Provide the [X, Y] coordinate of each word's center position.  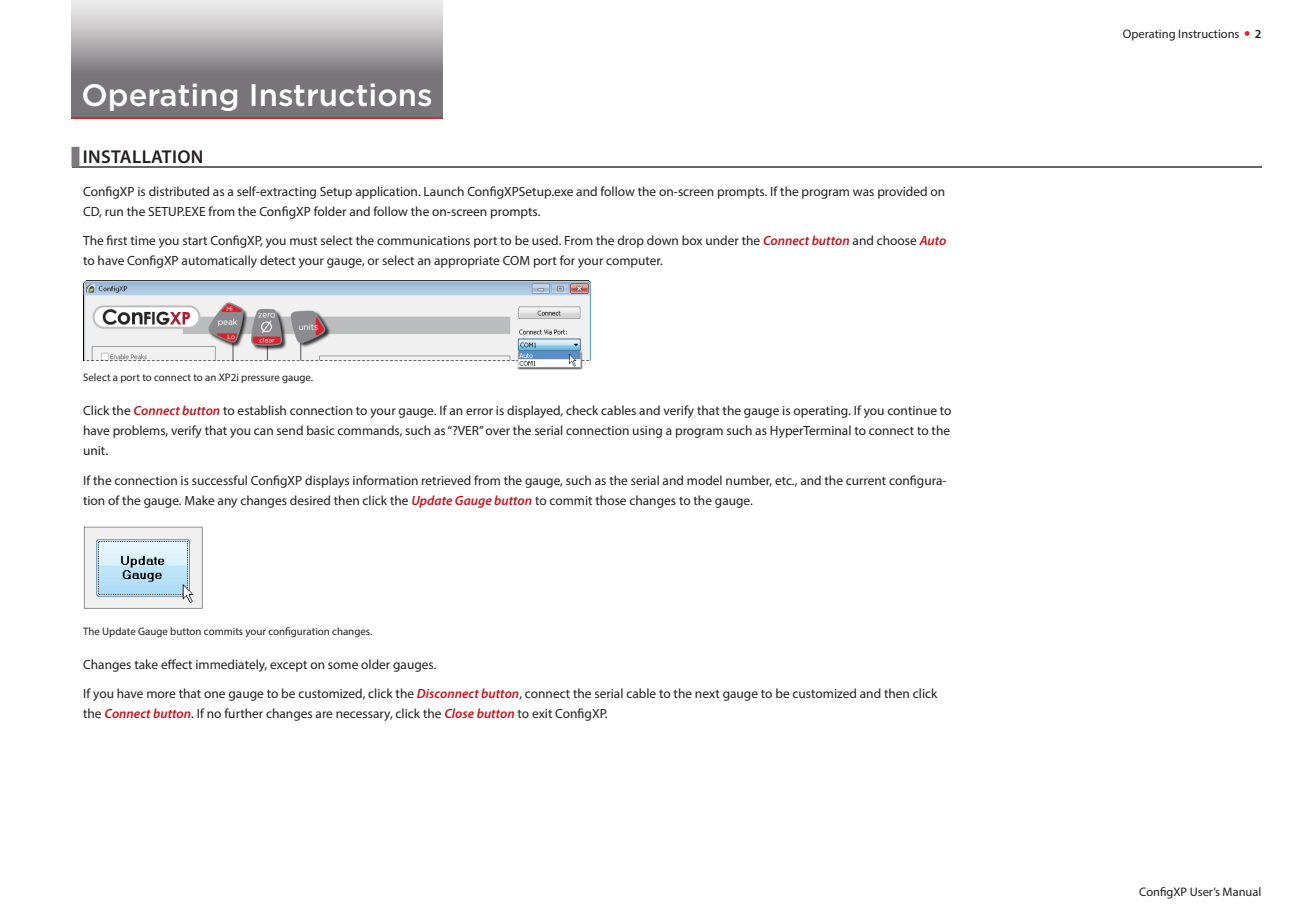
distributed [179, 191]
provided [902, 192]
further [243, 713]
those [610, 500]
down [662, 240]
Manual [1242, 891]
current [866, 481]
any [227, 503]
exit [542, 713]
